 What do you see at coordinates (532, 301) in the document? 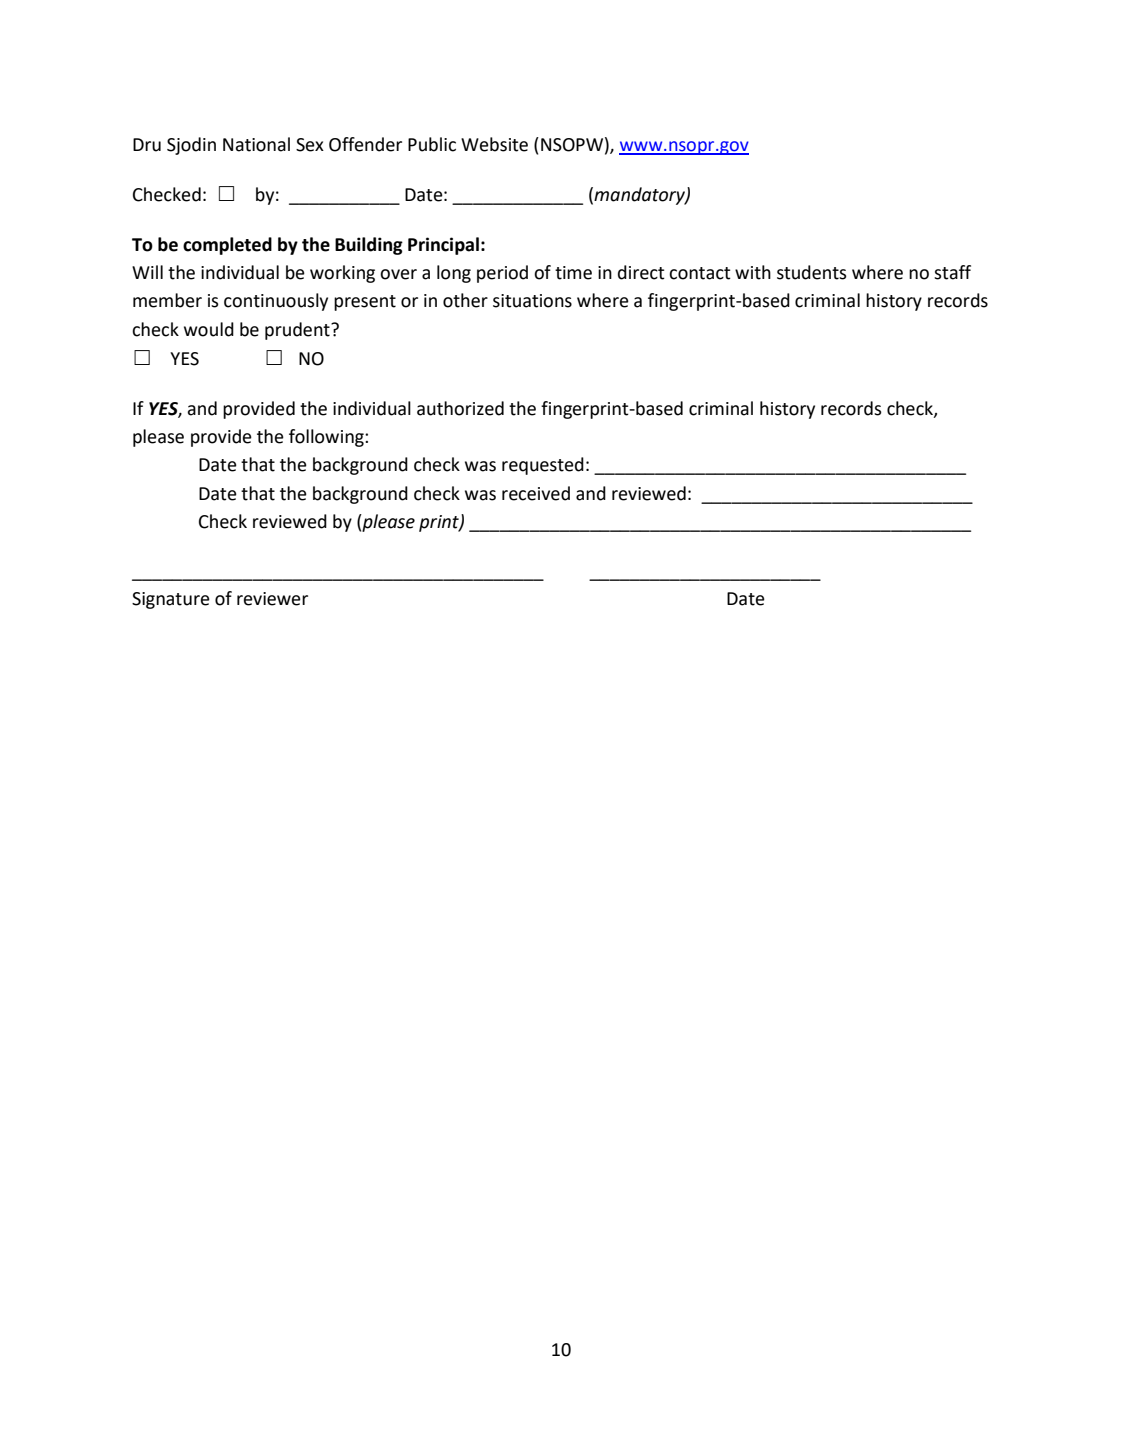
I see `situations` at bounding box center [532, 301].
